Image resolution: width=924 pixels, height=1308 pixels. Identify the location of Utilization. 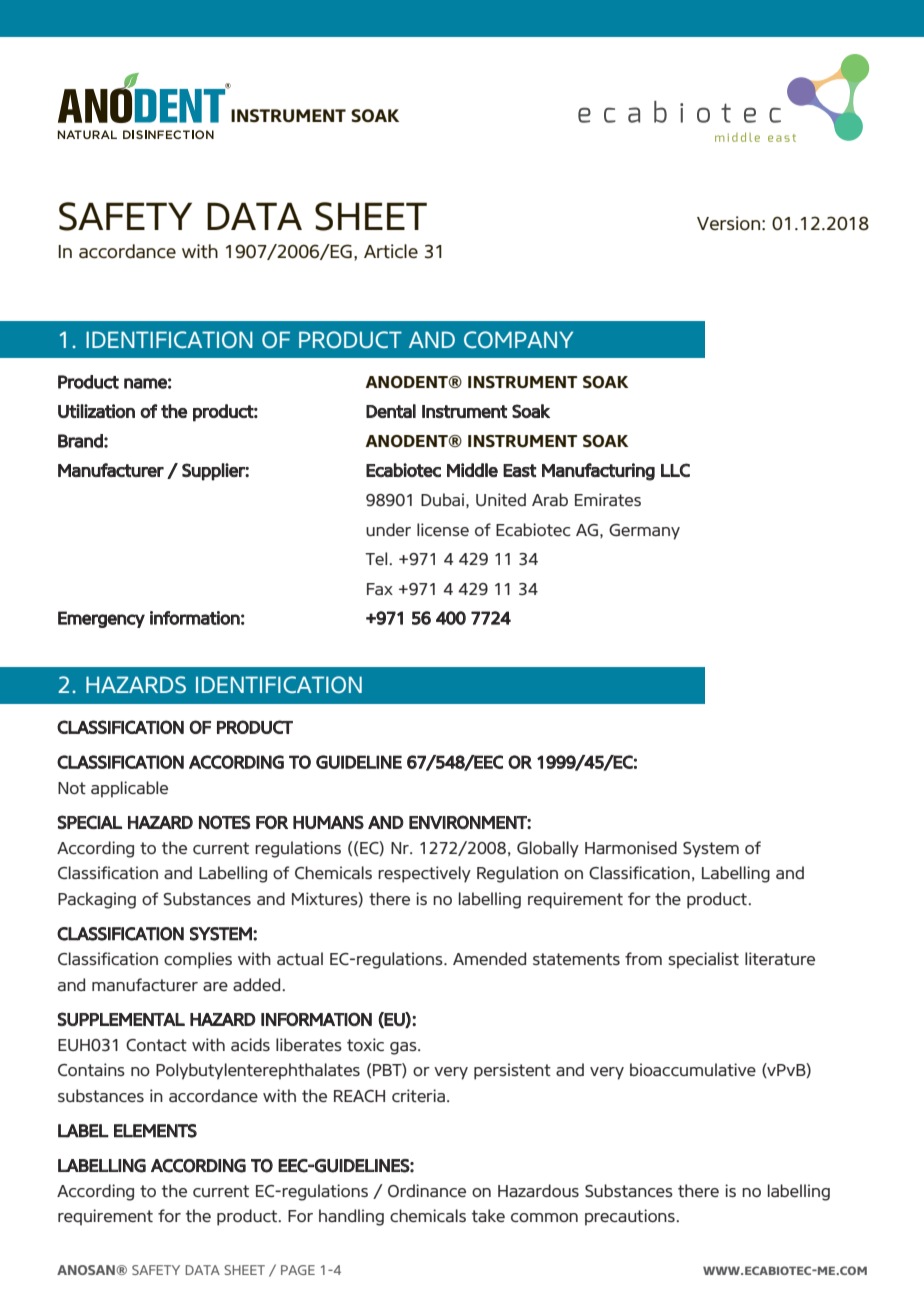
(96, 411).
